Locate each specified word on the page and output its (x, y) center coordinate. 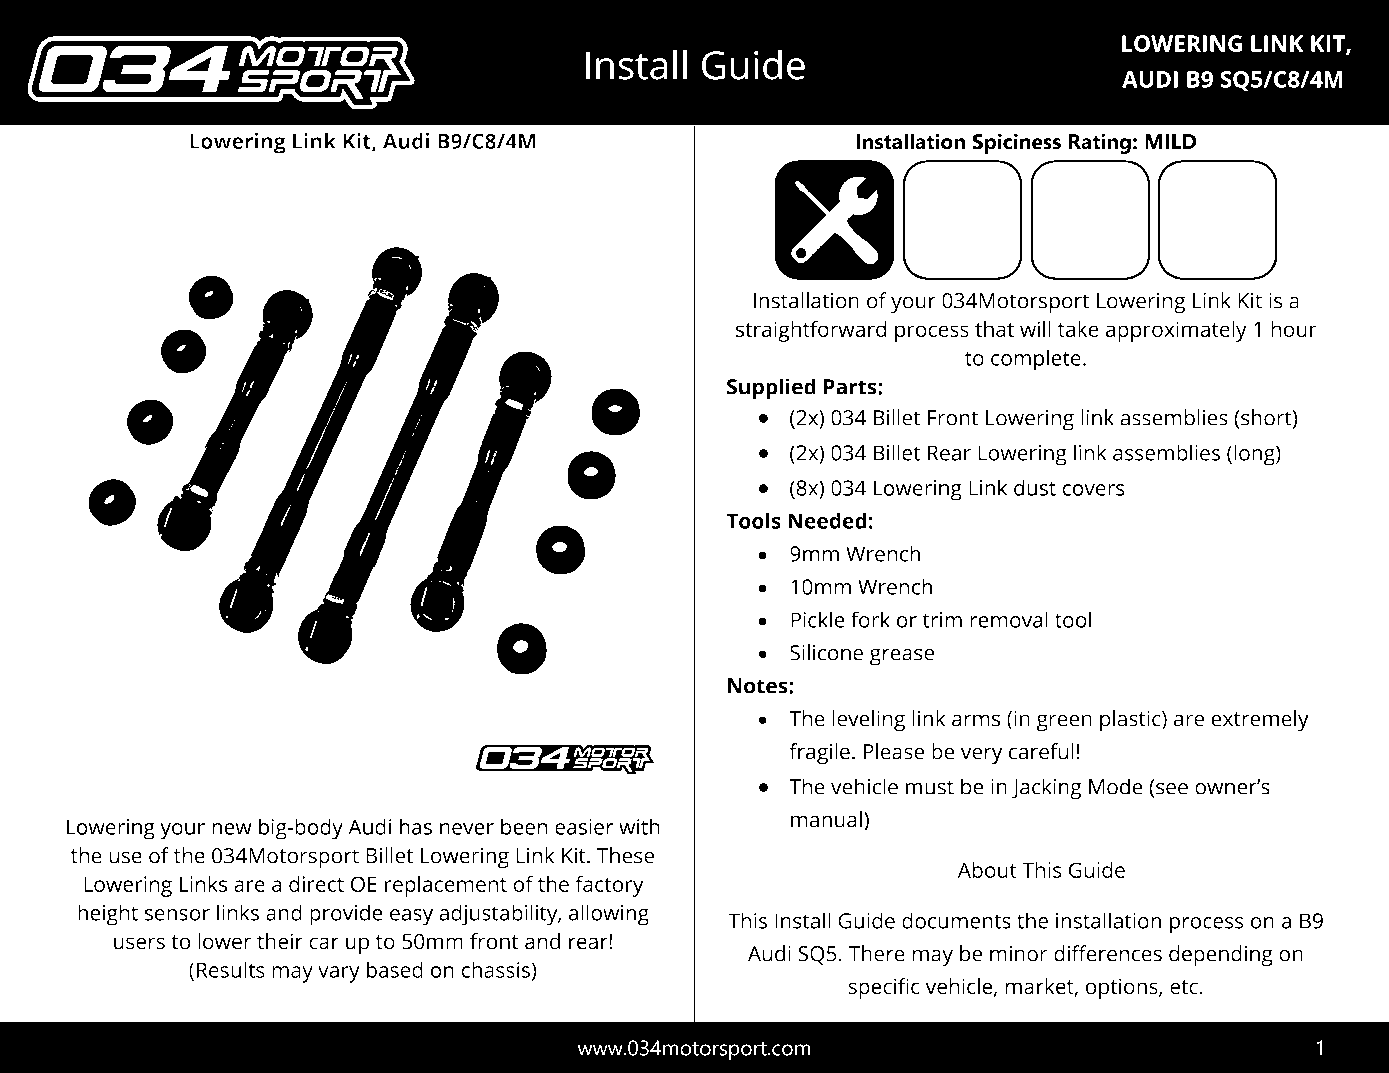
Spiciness (1017, 143)
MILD (1171, 141)
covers (1093, 490)
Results (231, 969)
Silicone (826, 652)
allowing (609, 915)
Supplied (771, 389)
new (232, 829)
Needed (827, 520)
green (1064, 723)
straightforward (811, 331)
